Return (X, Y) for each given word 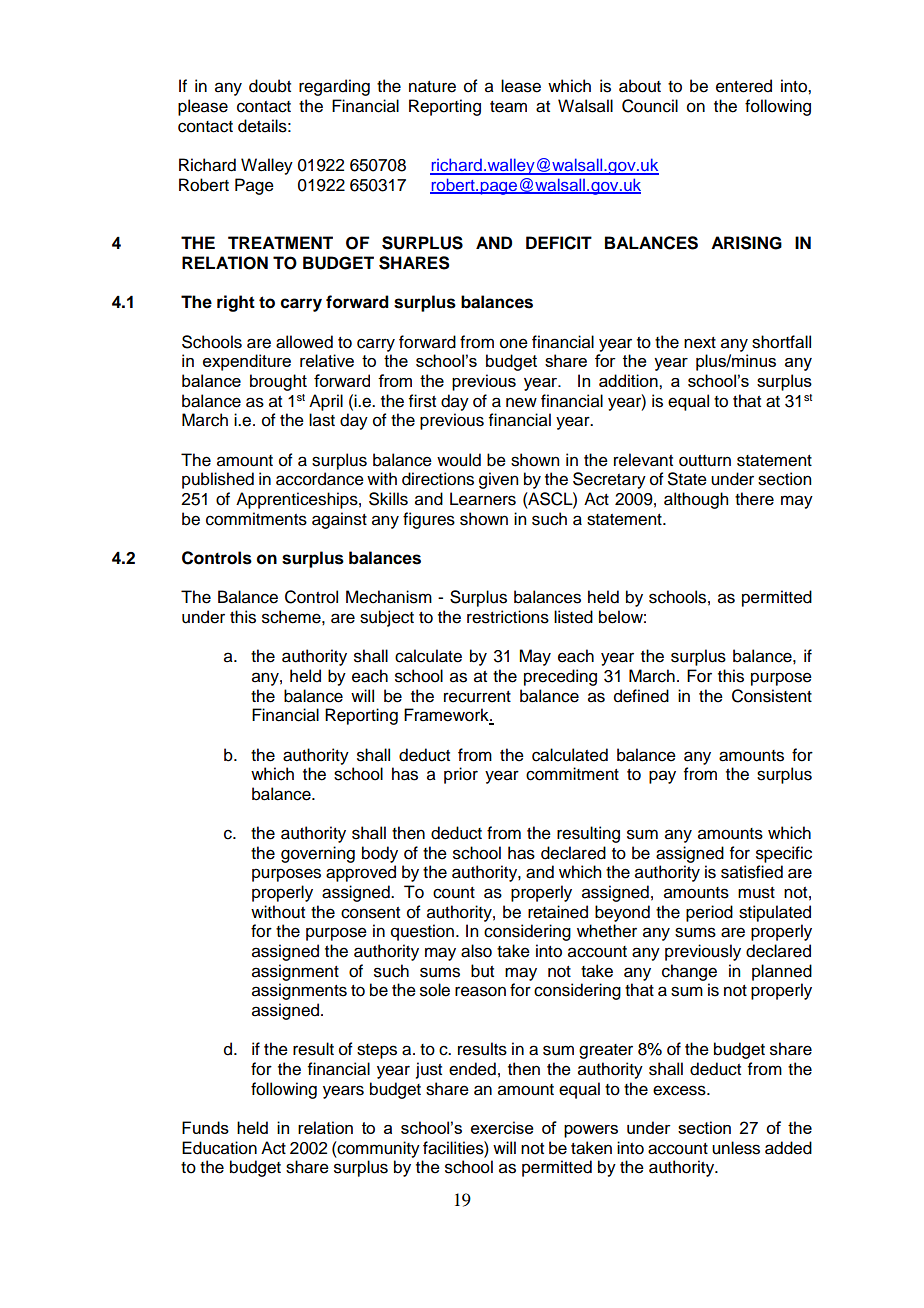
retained (558, 912)
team (508, 107)
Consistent (772, 696)
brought (278, 382)
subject (387, 618)
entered (744, 86)
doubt (270, 86)
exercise (502, 1127)
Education (219, 1148)
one (514, 343)
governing (318, 854)
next (700, 343)
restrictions (508, 617)
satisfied (752, 872)
